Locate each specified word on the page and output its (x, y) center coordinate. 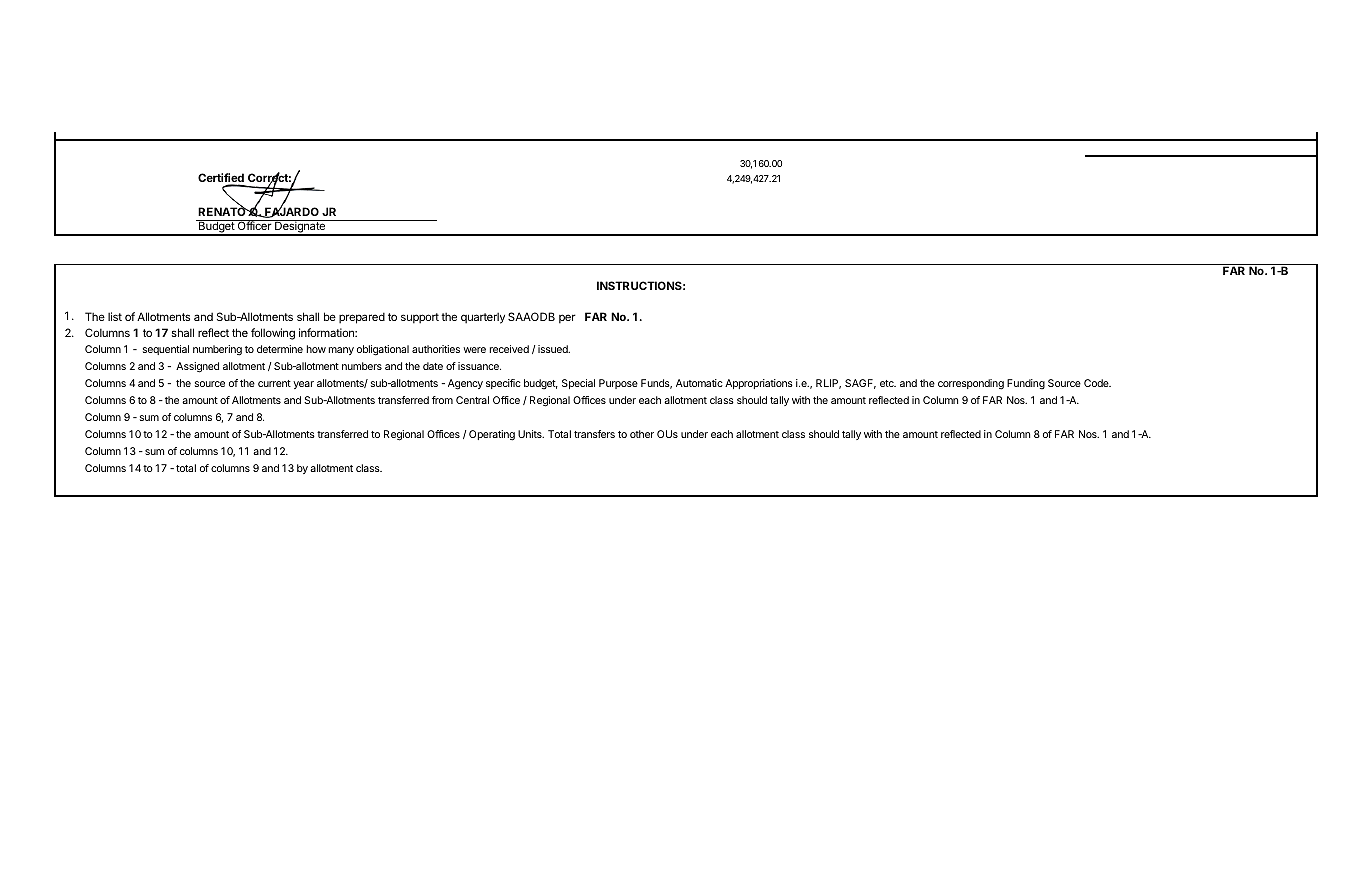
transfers (594, 434)
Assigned (197, 367)
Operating (492, 435)
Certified (221, 179)
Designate (300, 227)
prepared (362, 318)
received (509, 349)
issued (554, 349)
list (115, 316)
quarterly (483, 318)
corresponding (971, 384)
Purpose (618, 384)
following (273, 334)
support (420, 318)
